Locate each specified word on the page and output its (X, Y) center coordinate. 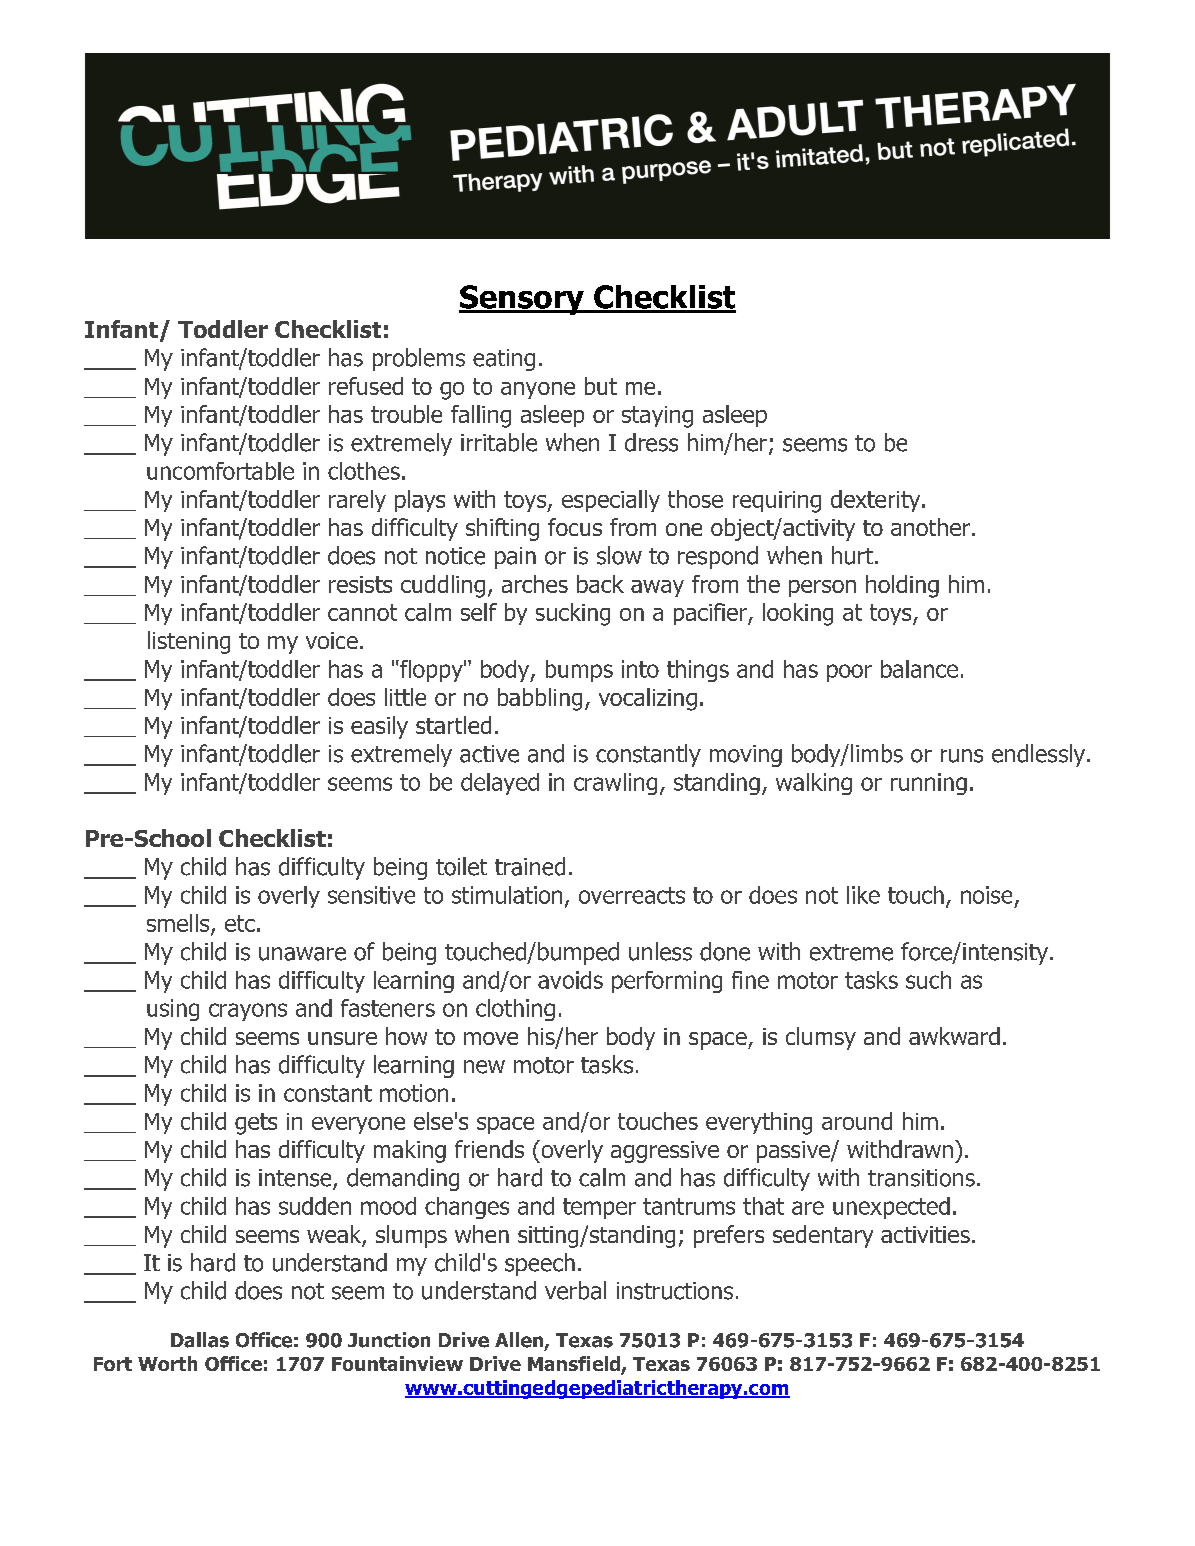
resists (360, 584)
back (600, 584)
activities (925, 1234)
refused (366, 386)
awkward (954, 1036)
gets (256, 1124)
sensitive (371, 895)
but (601, 386)
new (484, 1067)
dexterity (877, 501)
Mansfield (575, 1365)
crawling (615, 784)
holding (902, 586)
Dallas (200, 1340)
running (929, 784)
